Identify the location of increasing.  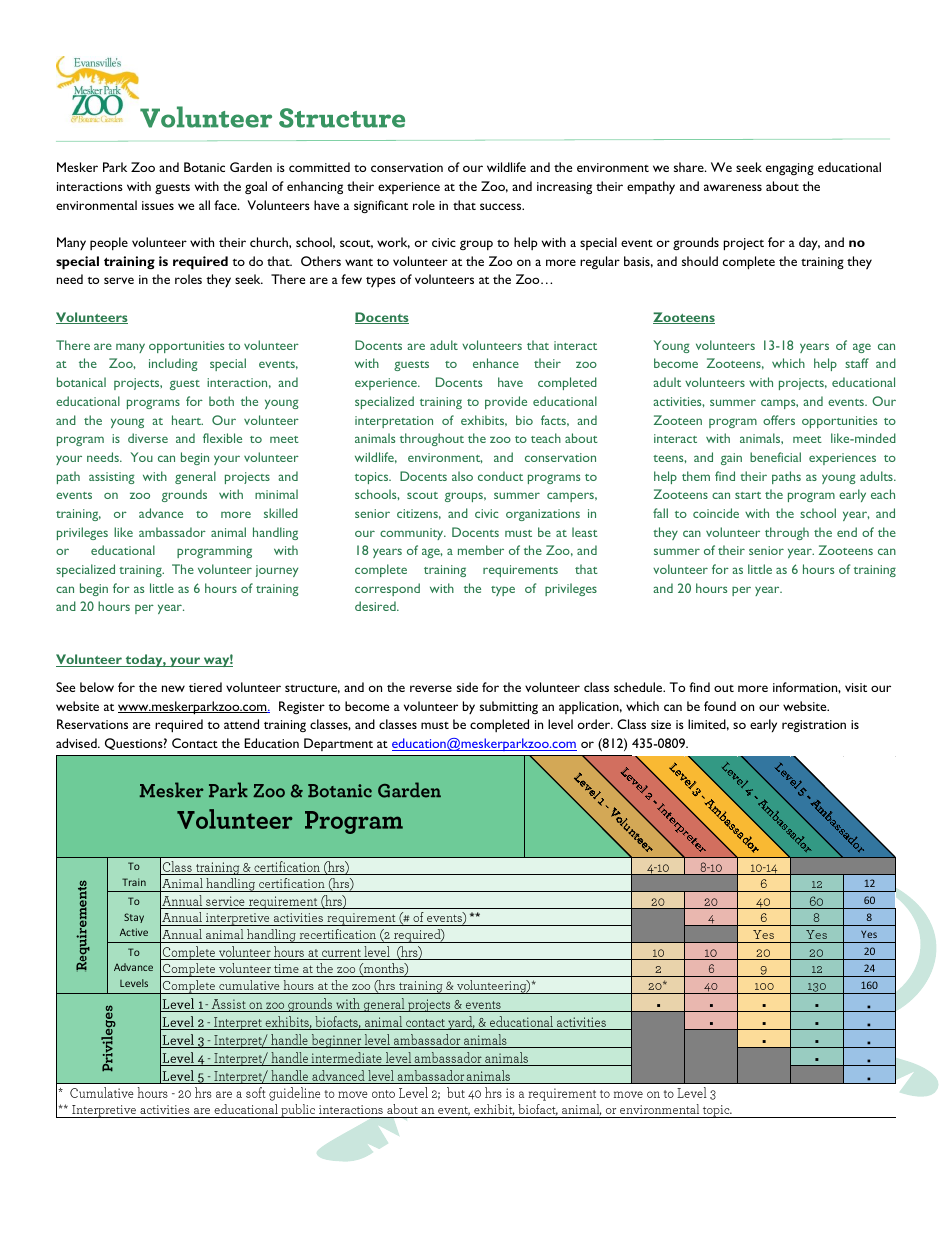
(564, 188).
